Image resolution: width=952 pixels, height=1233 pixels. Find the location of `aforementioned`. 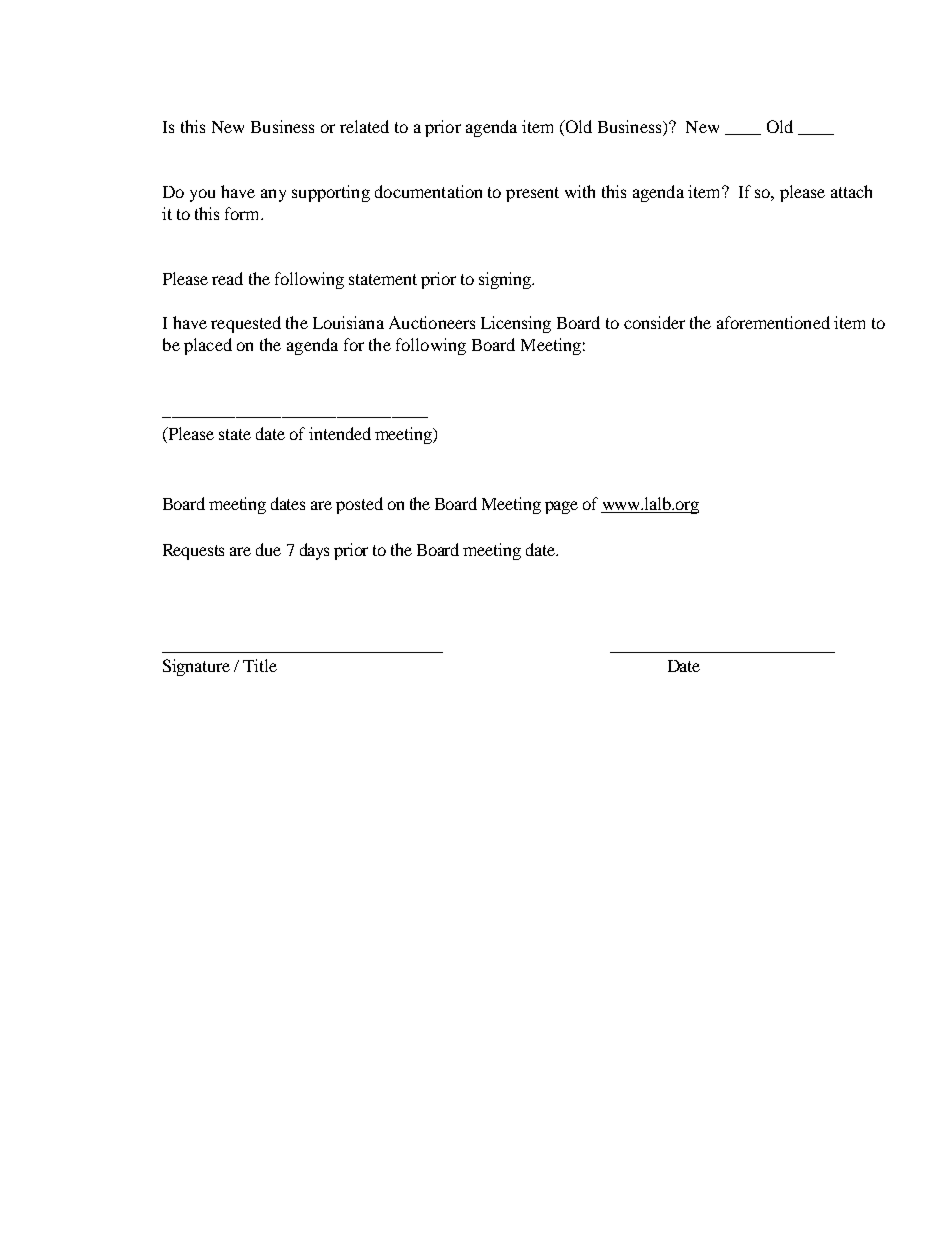

aforementioned is located at coordinates (773, 322).
